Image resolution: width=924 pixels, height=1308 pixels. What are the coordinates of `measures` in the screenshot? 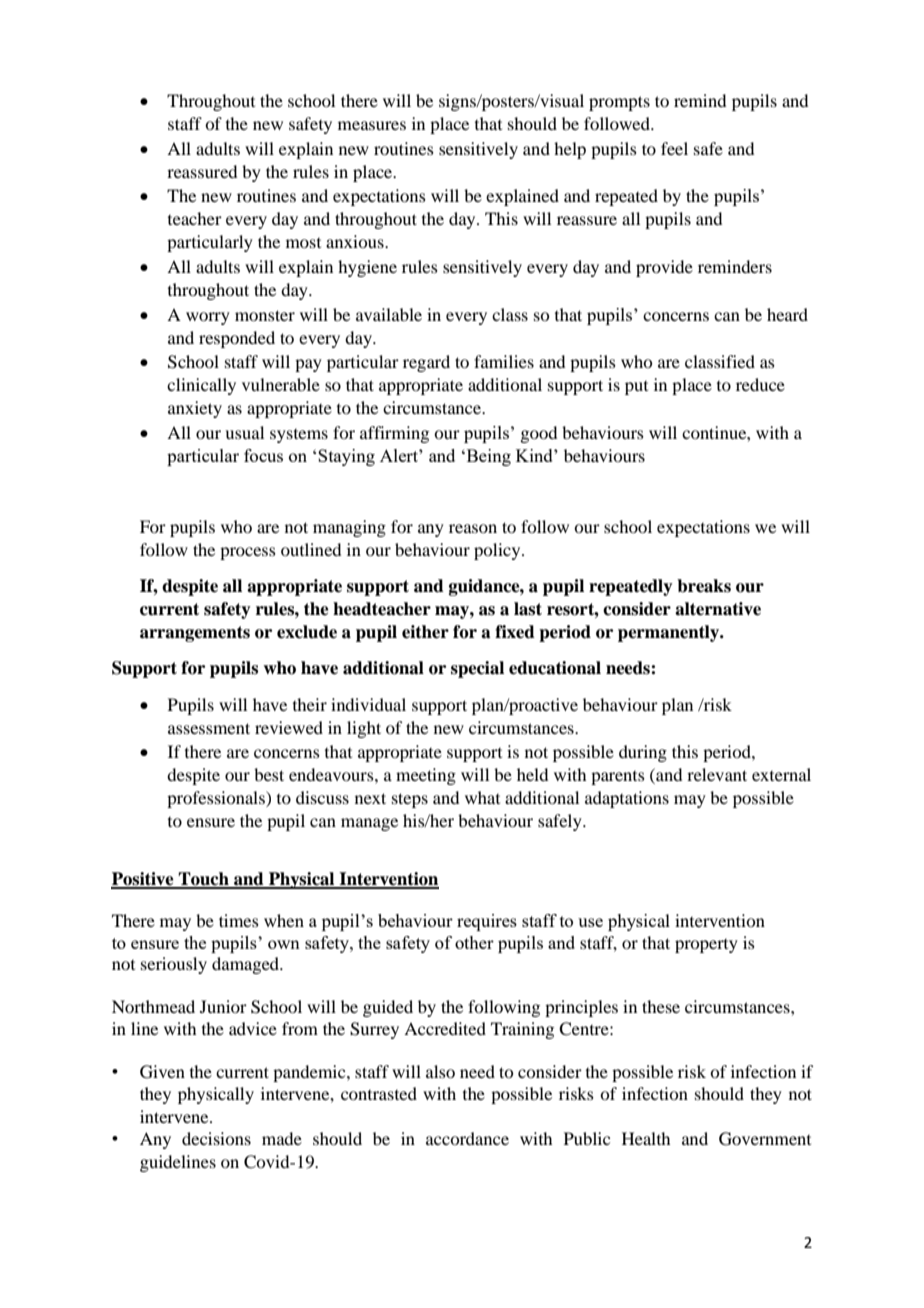 It's located at (372, 125).
